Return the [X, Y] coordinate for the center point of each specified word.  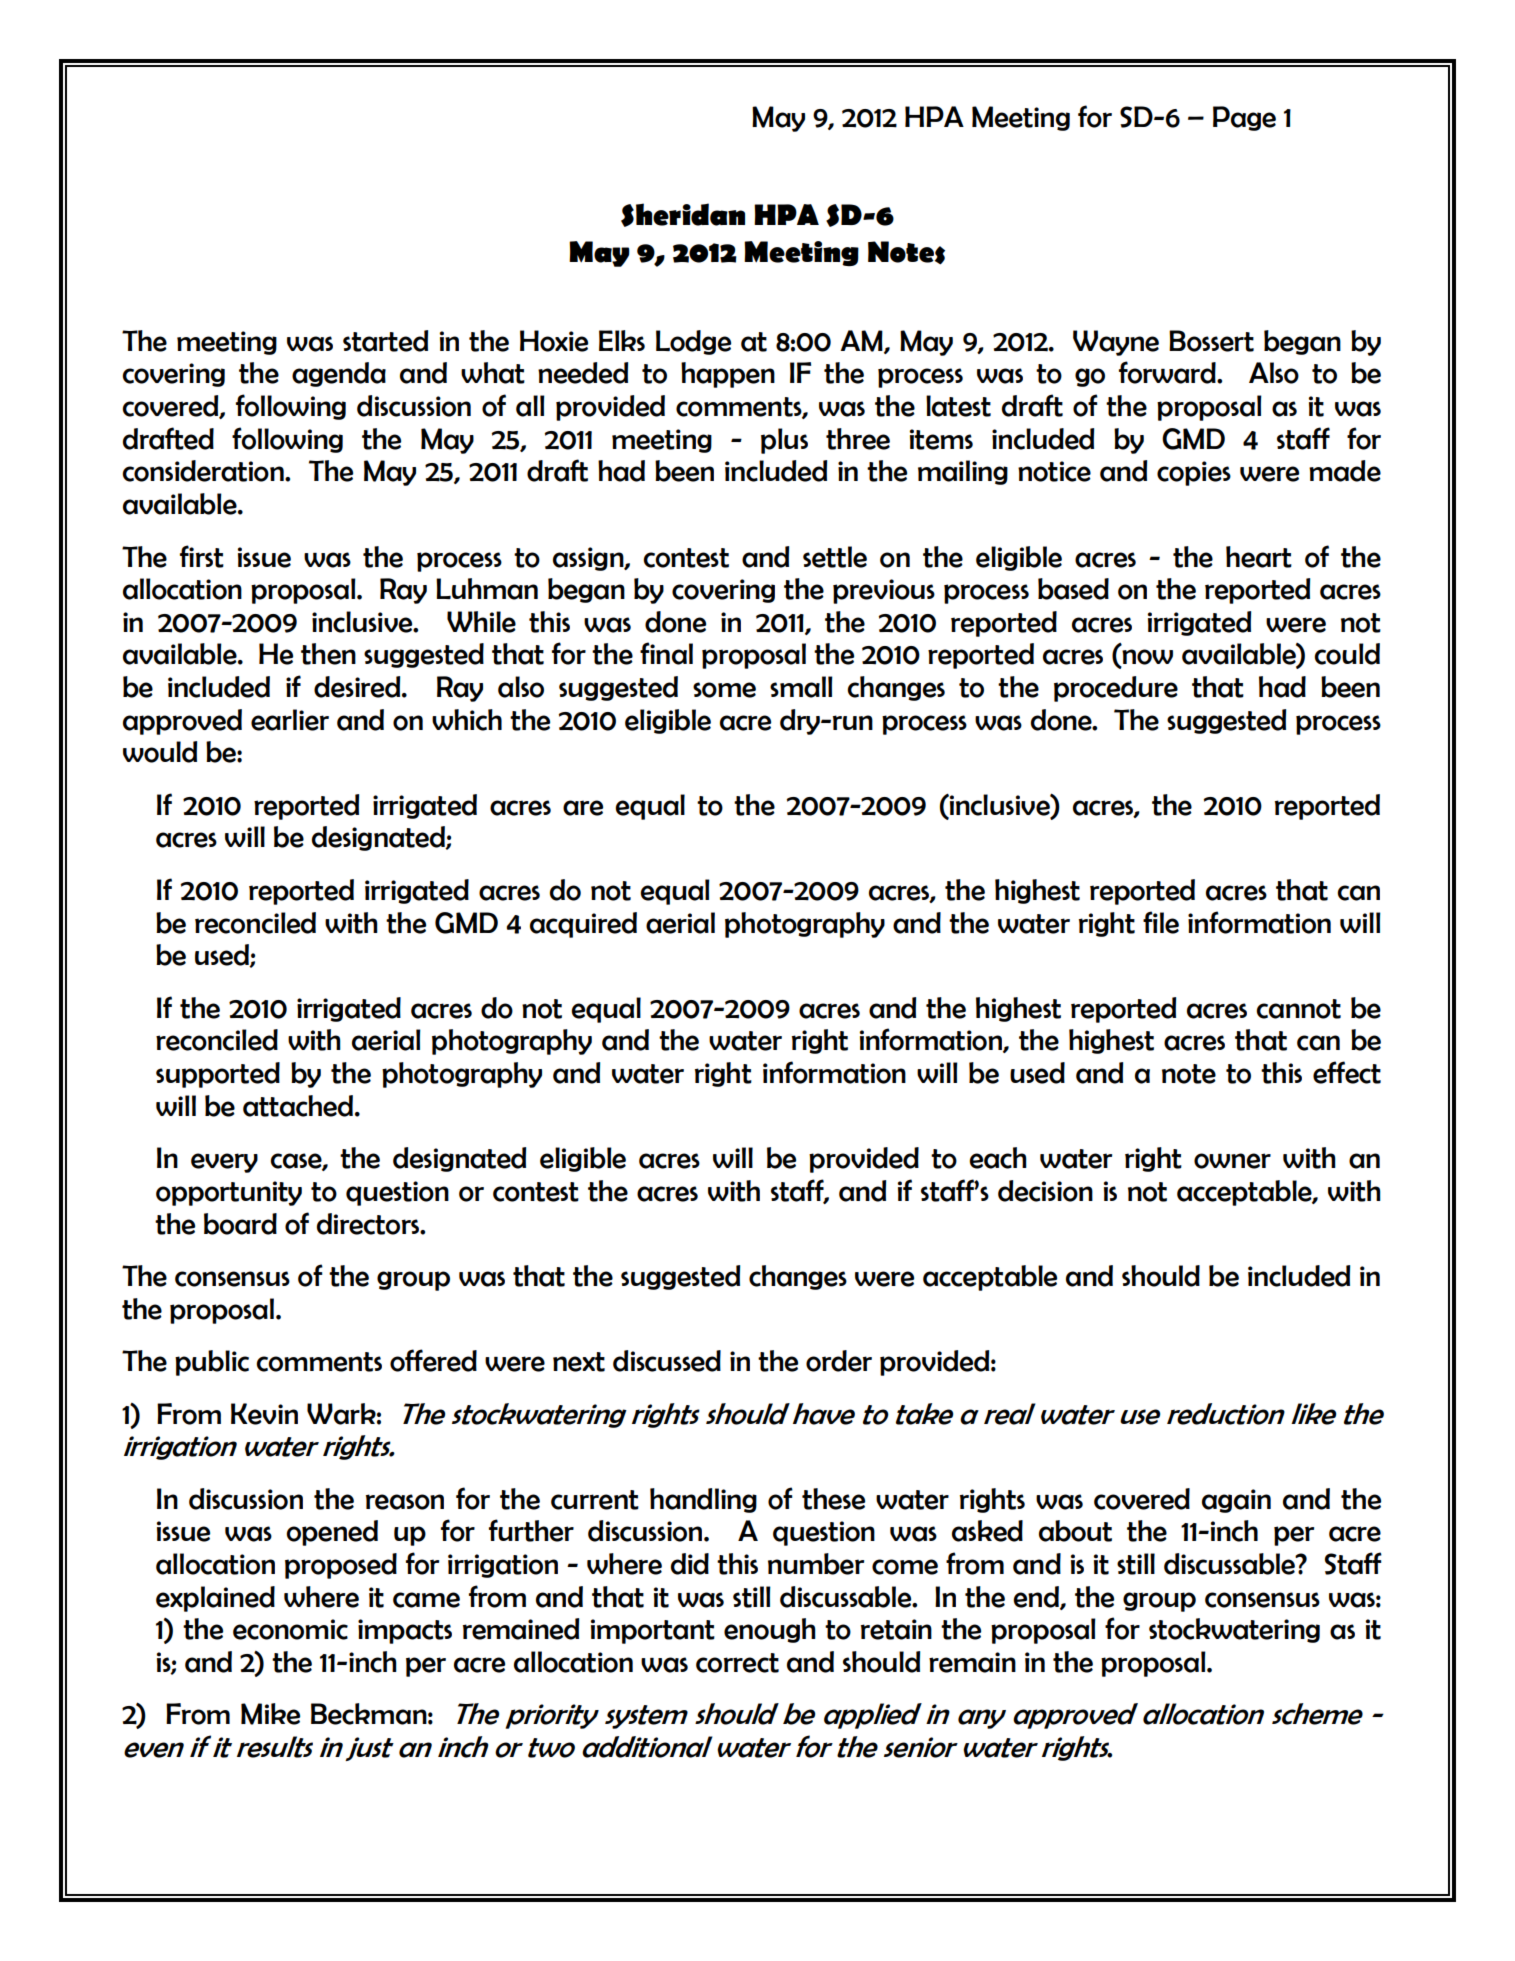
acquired [583, 925]
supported [218, 1075]
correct [737, 1663]
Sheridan [683, 215]
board [240, 1224]
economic [290, 1629]
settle [835, 557]
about [1075, 1531]
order [839, 1361]
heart [1259, 557]
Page [1244, 118]
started [385, 341]
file [1161, 922]
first [202, 556]
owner [1232, 1161]
